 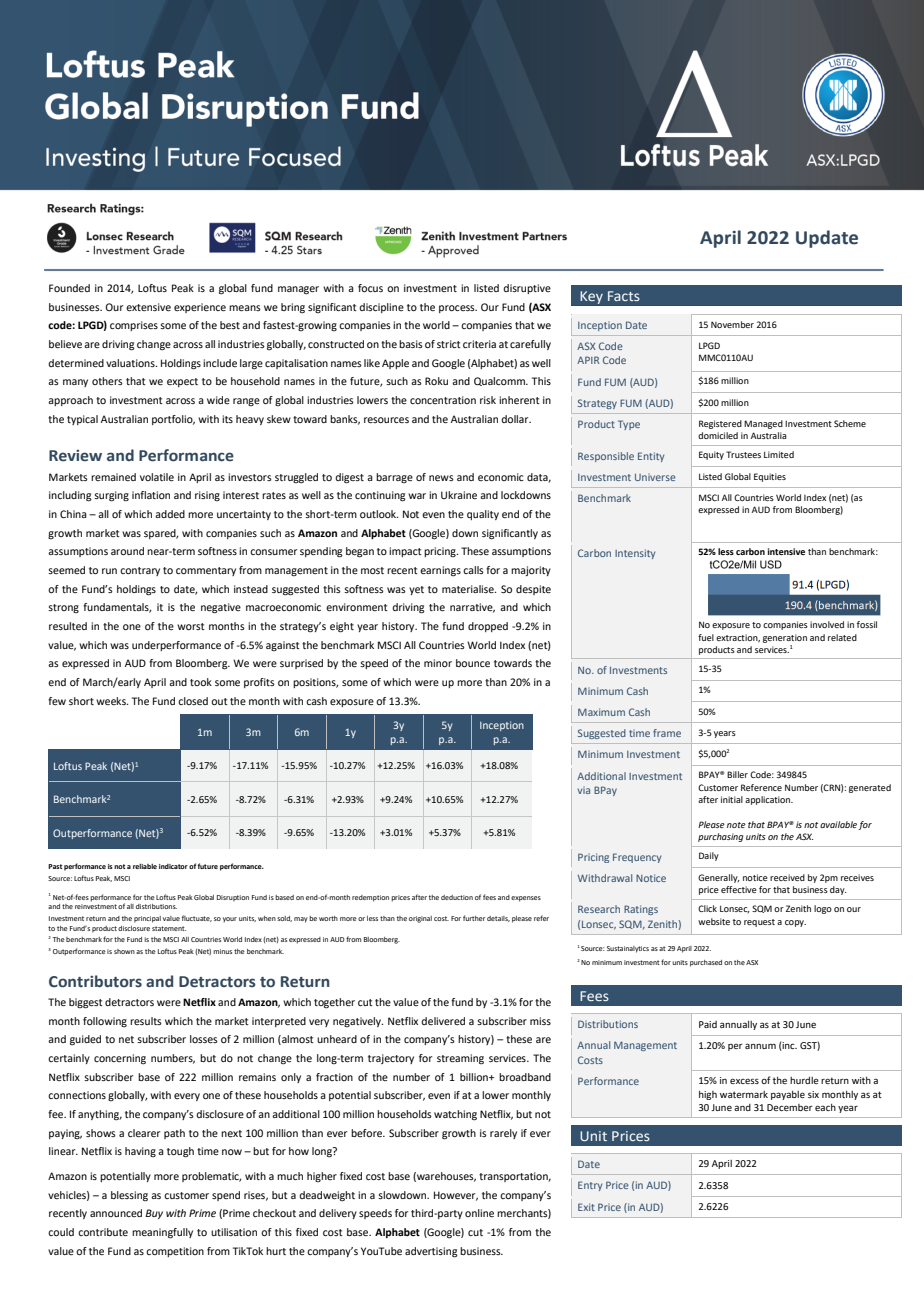 I want to click on process, so click(x=458, y=309).
